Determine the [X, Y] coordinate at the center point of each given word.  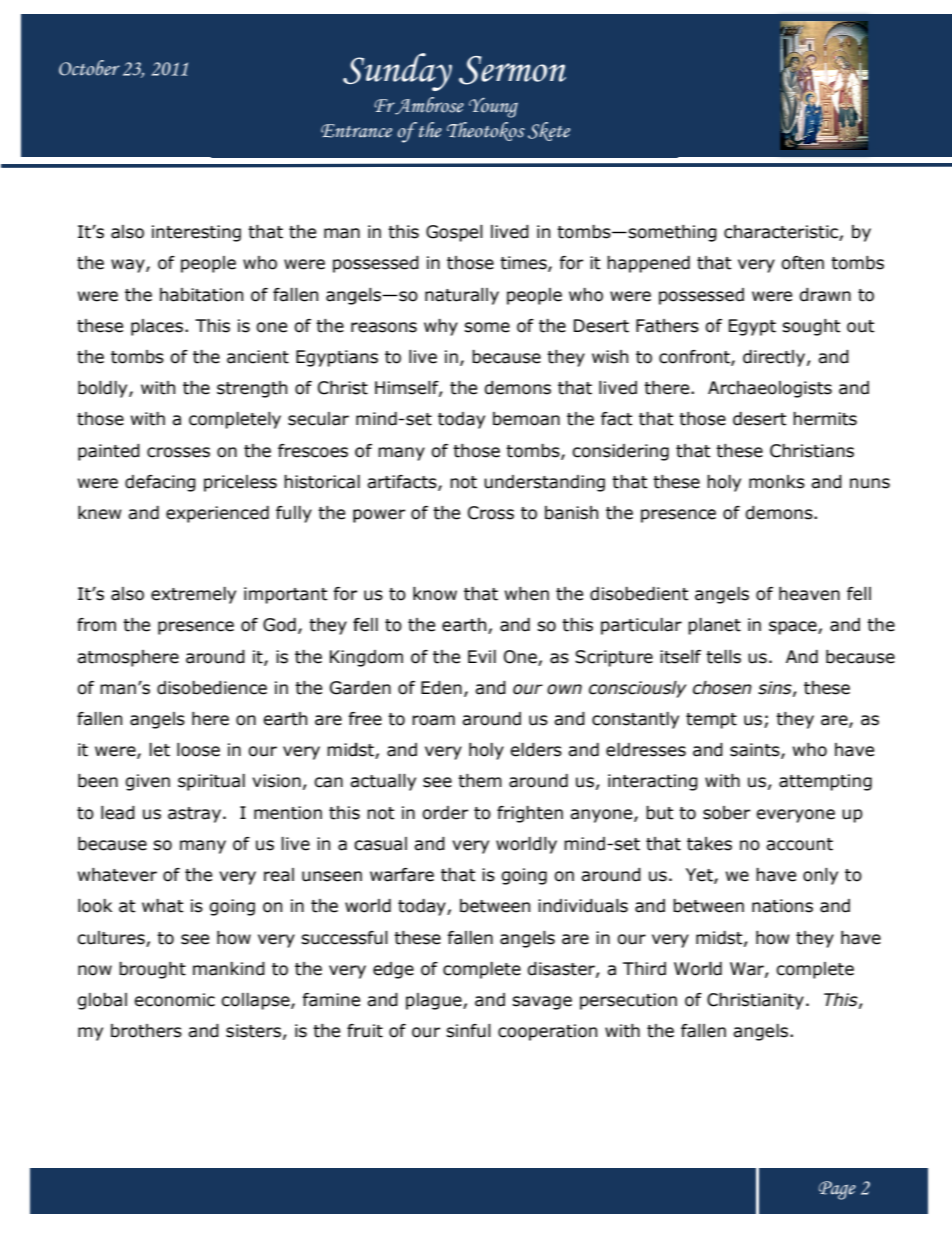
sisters [253, 1031]
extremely [193, 595]
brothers [146, 1031]
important [286, 595]
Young [493, 107]
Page [837, 1190]
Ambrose [428, 106]
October [89, 68]
